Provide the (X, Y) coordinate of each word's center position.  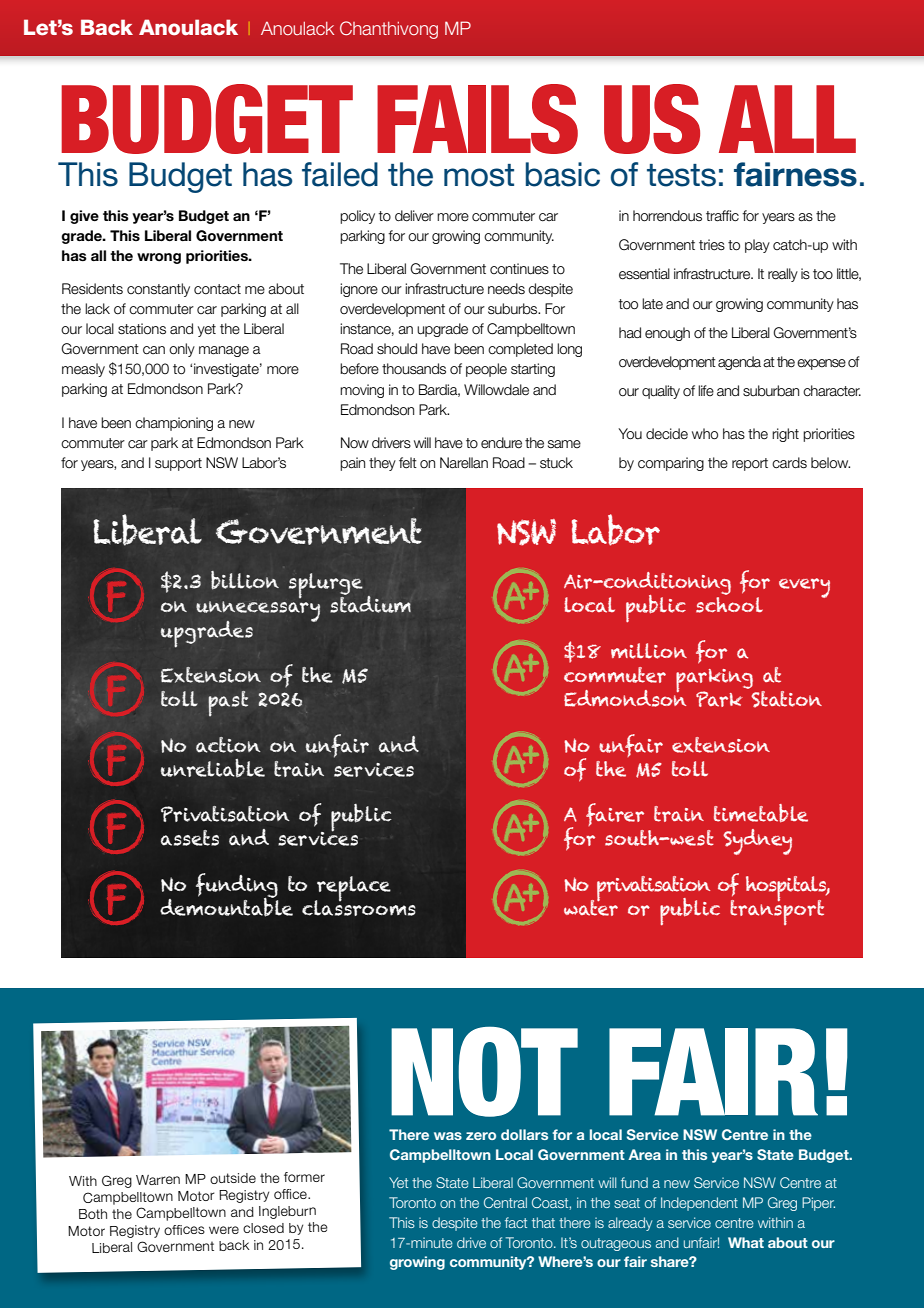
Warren (158, 1180)
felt (408, 463)
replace (353, 890)
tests (681, 175)
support (178, 464)
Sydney (757, 842)
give (84, 217)
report (750, 464)
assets (190, 838)
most (479, 175)
